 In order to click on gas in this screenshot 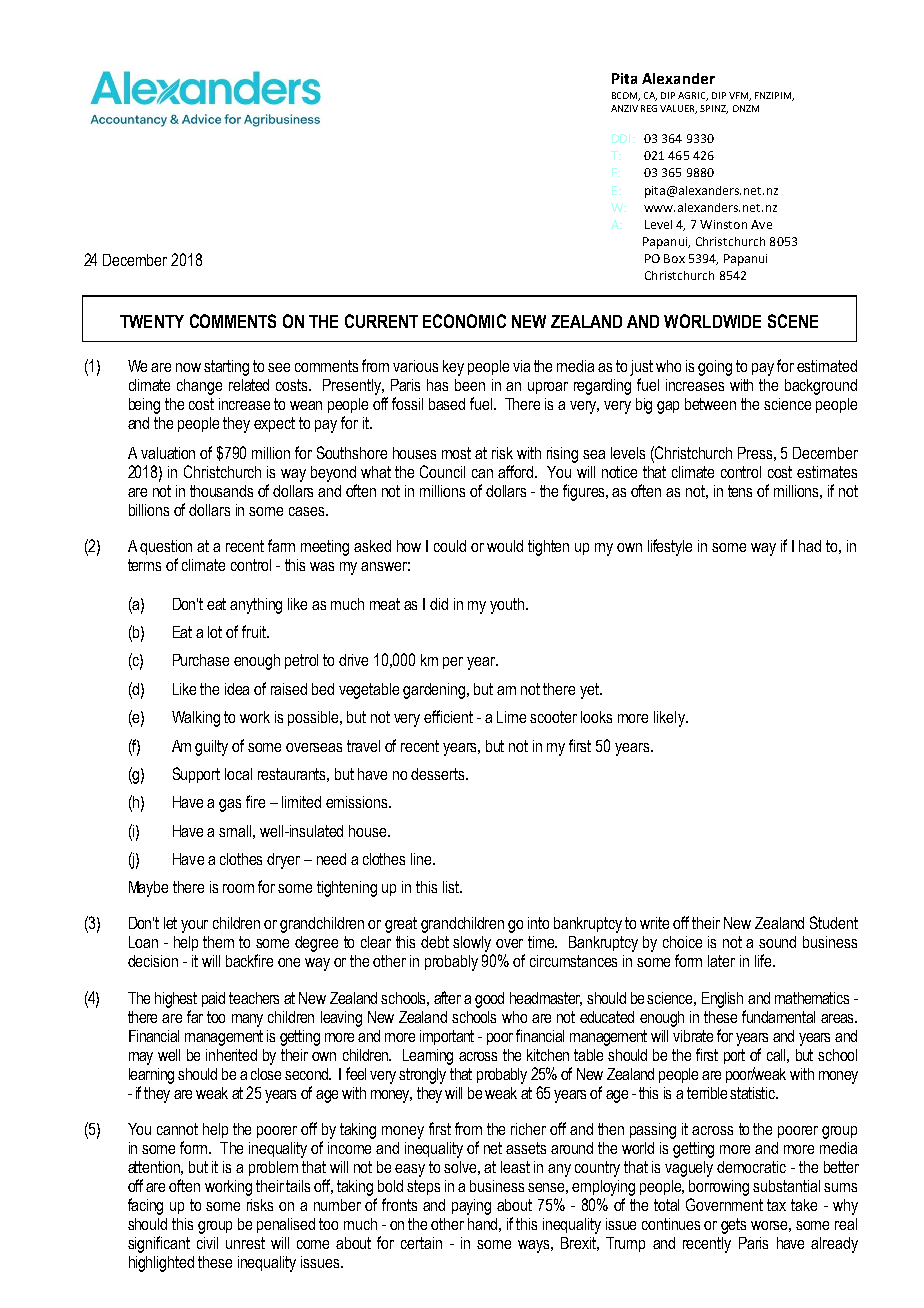, I will do `click(230, 805)`.
